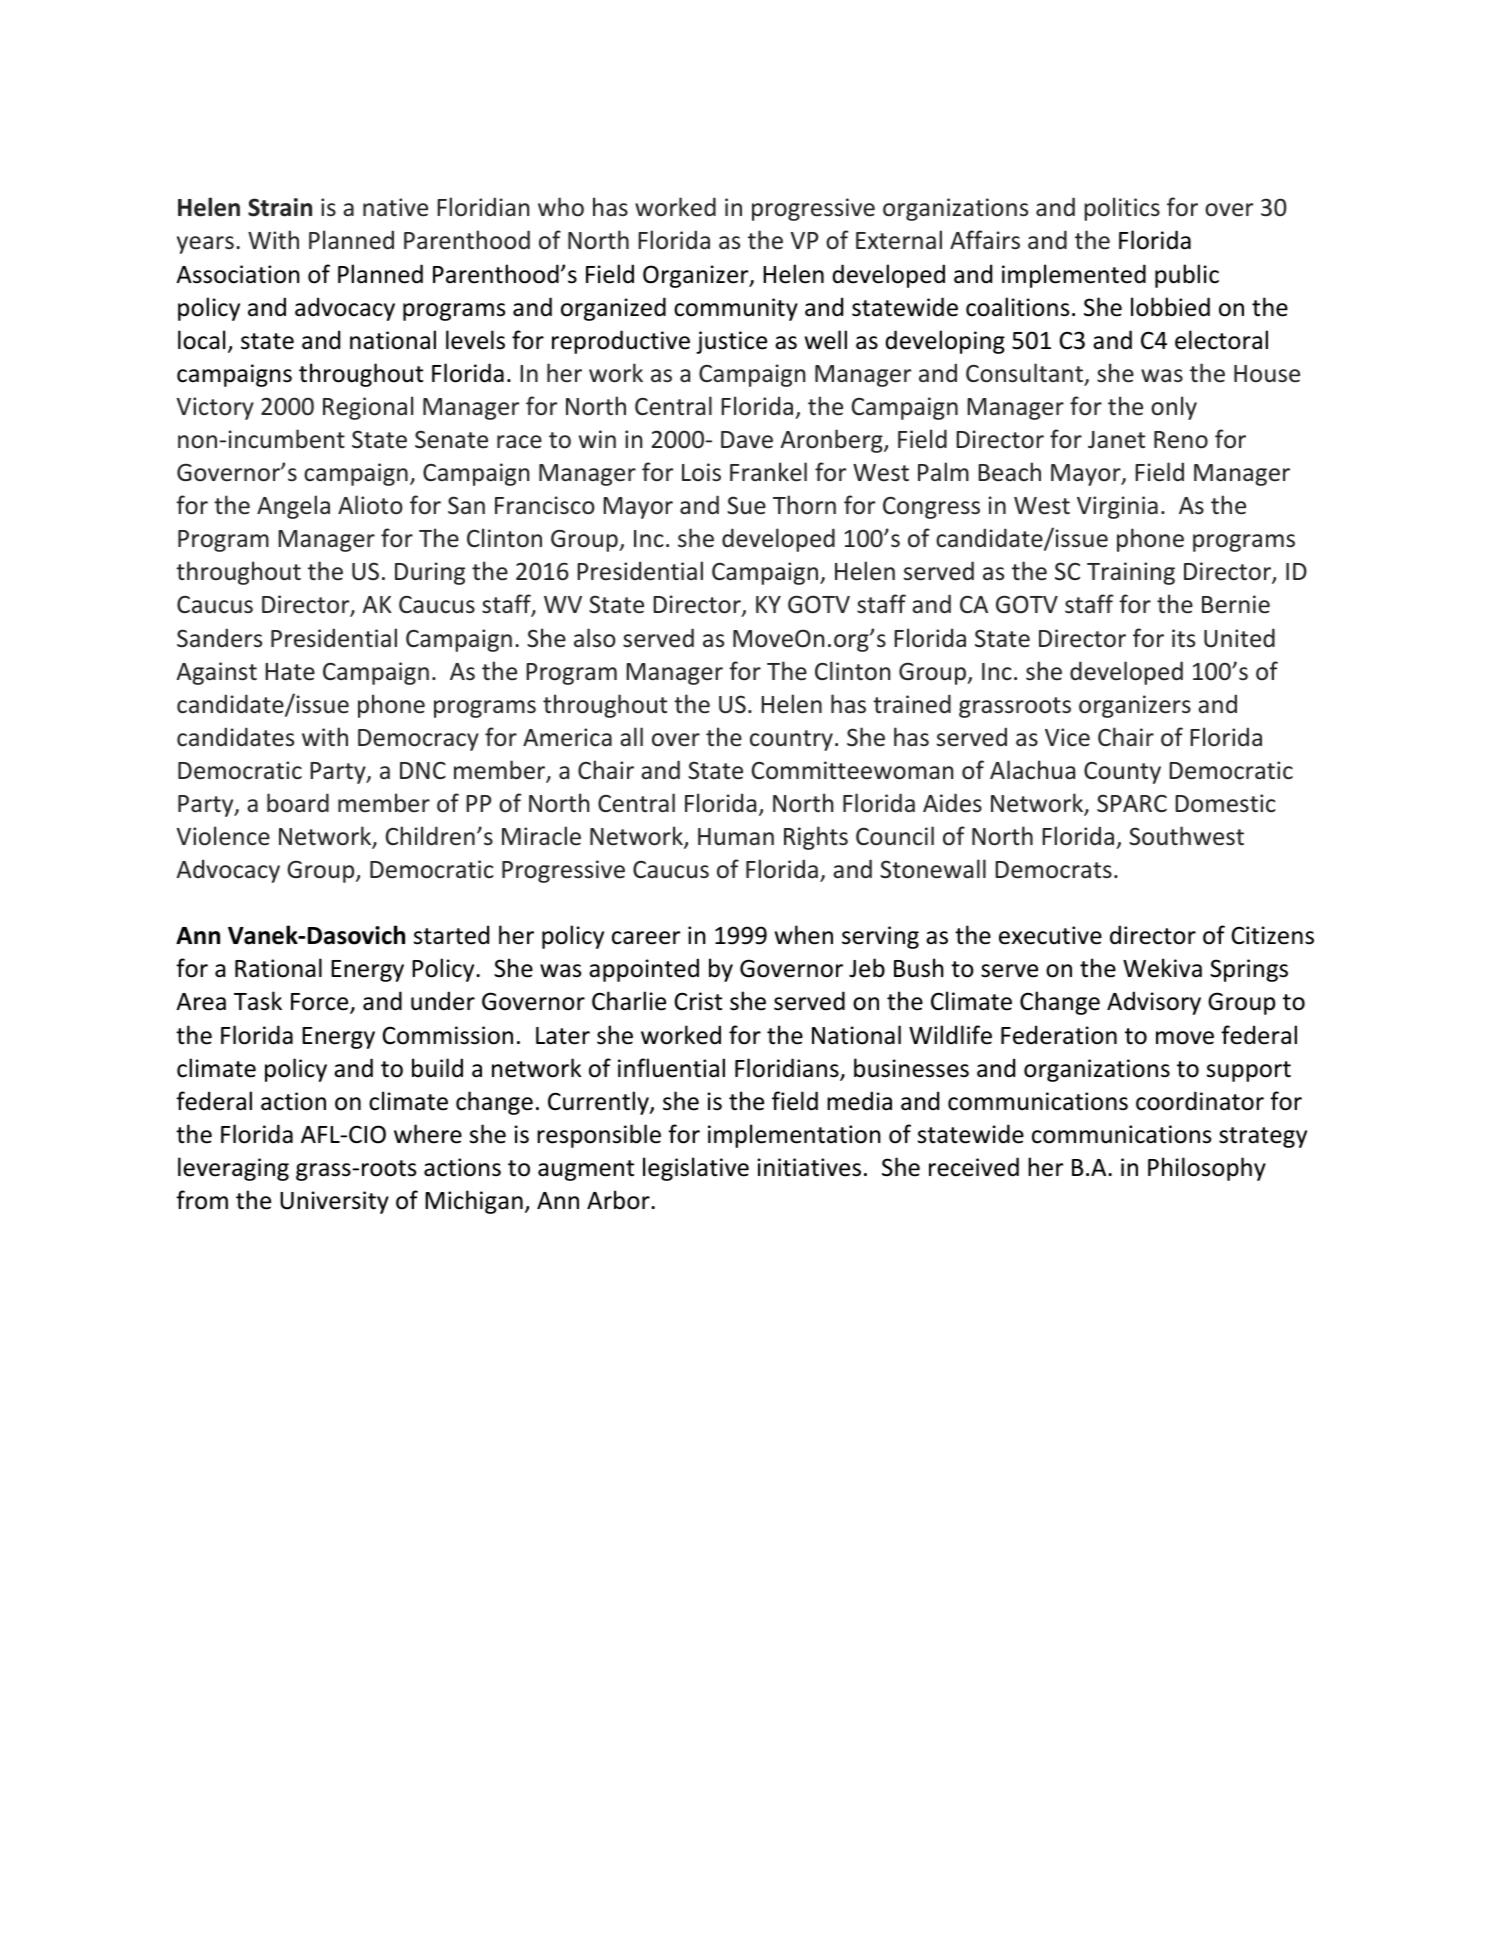 The width and height of the screenshot is (1500, 1941). Describe the element at coordinates (791, 740) in the screenshot. I see `country` at that location.
